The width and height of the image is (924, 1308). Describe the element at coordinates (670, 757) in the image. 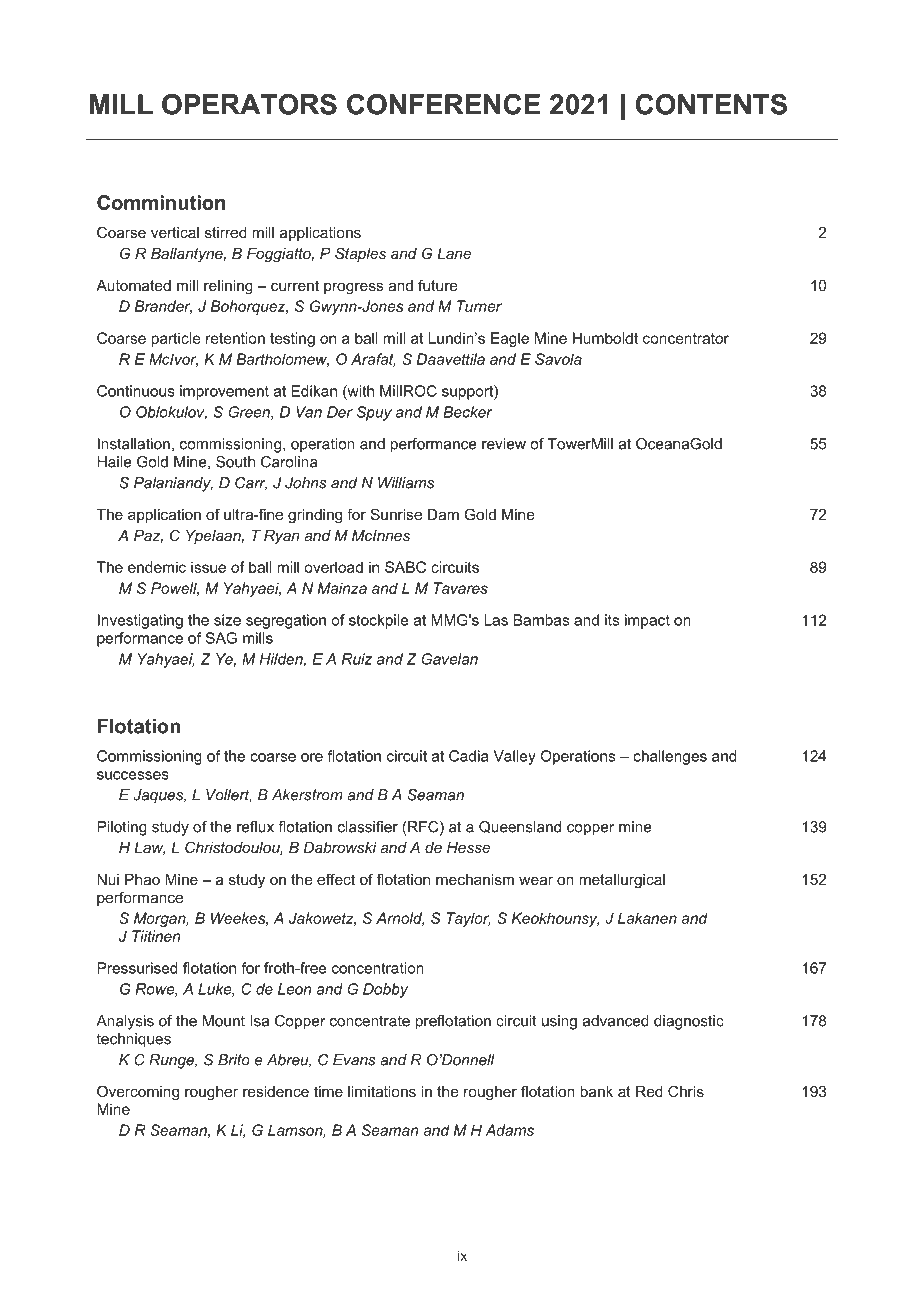

I see `challenges` at that location.
